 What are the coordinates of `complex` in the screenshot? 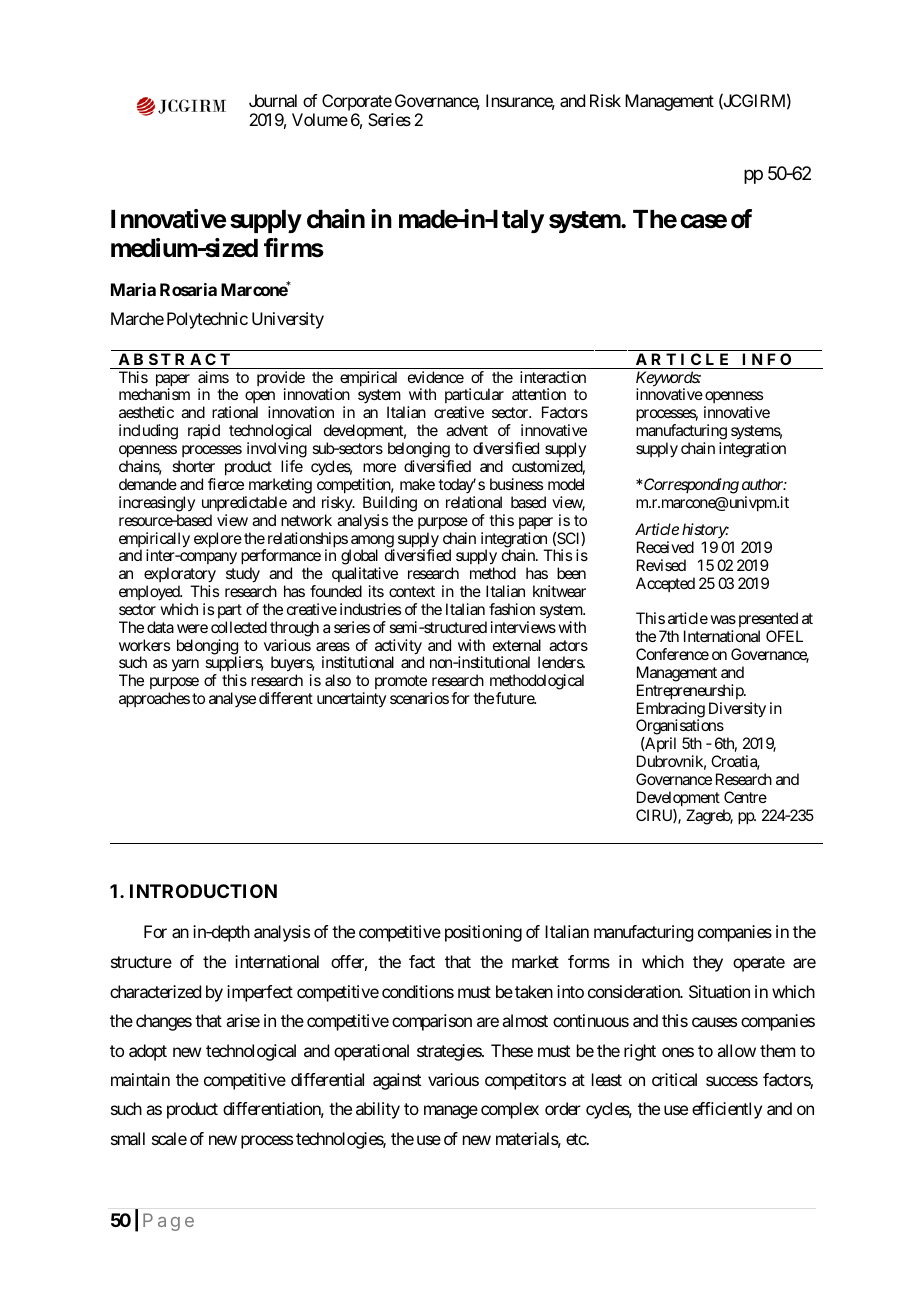 It's located at (510, 1110).
